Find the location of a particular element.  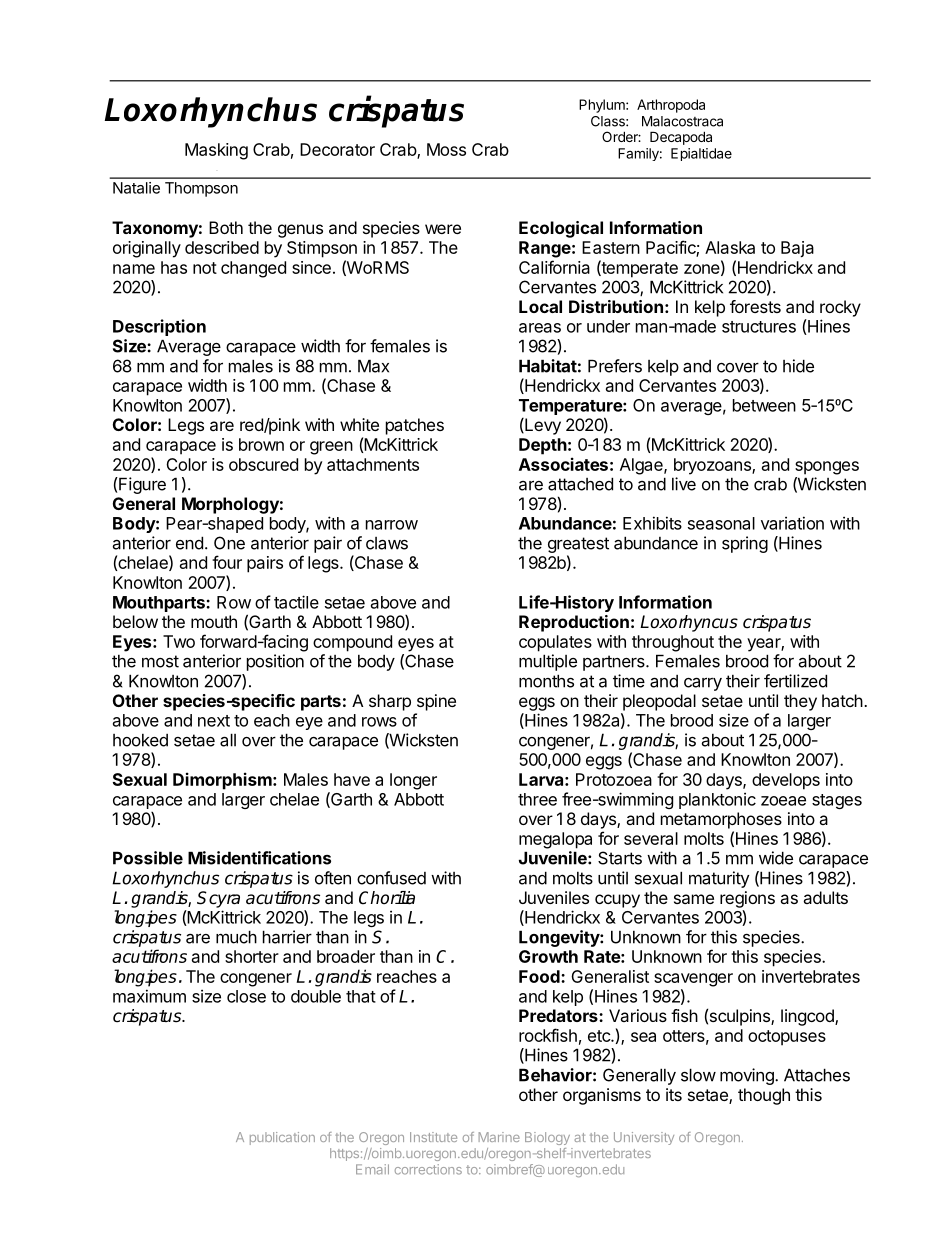

confused is located at coordinates (391, 878).
